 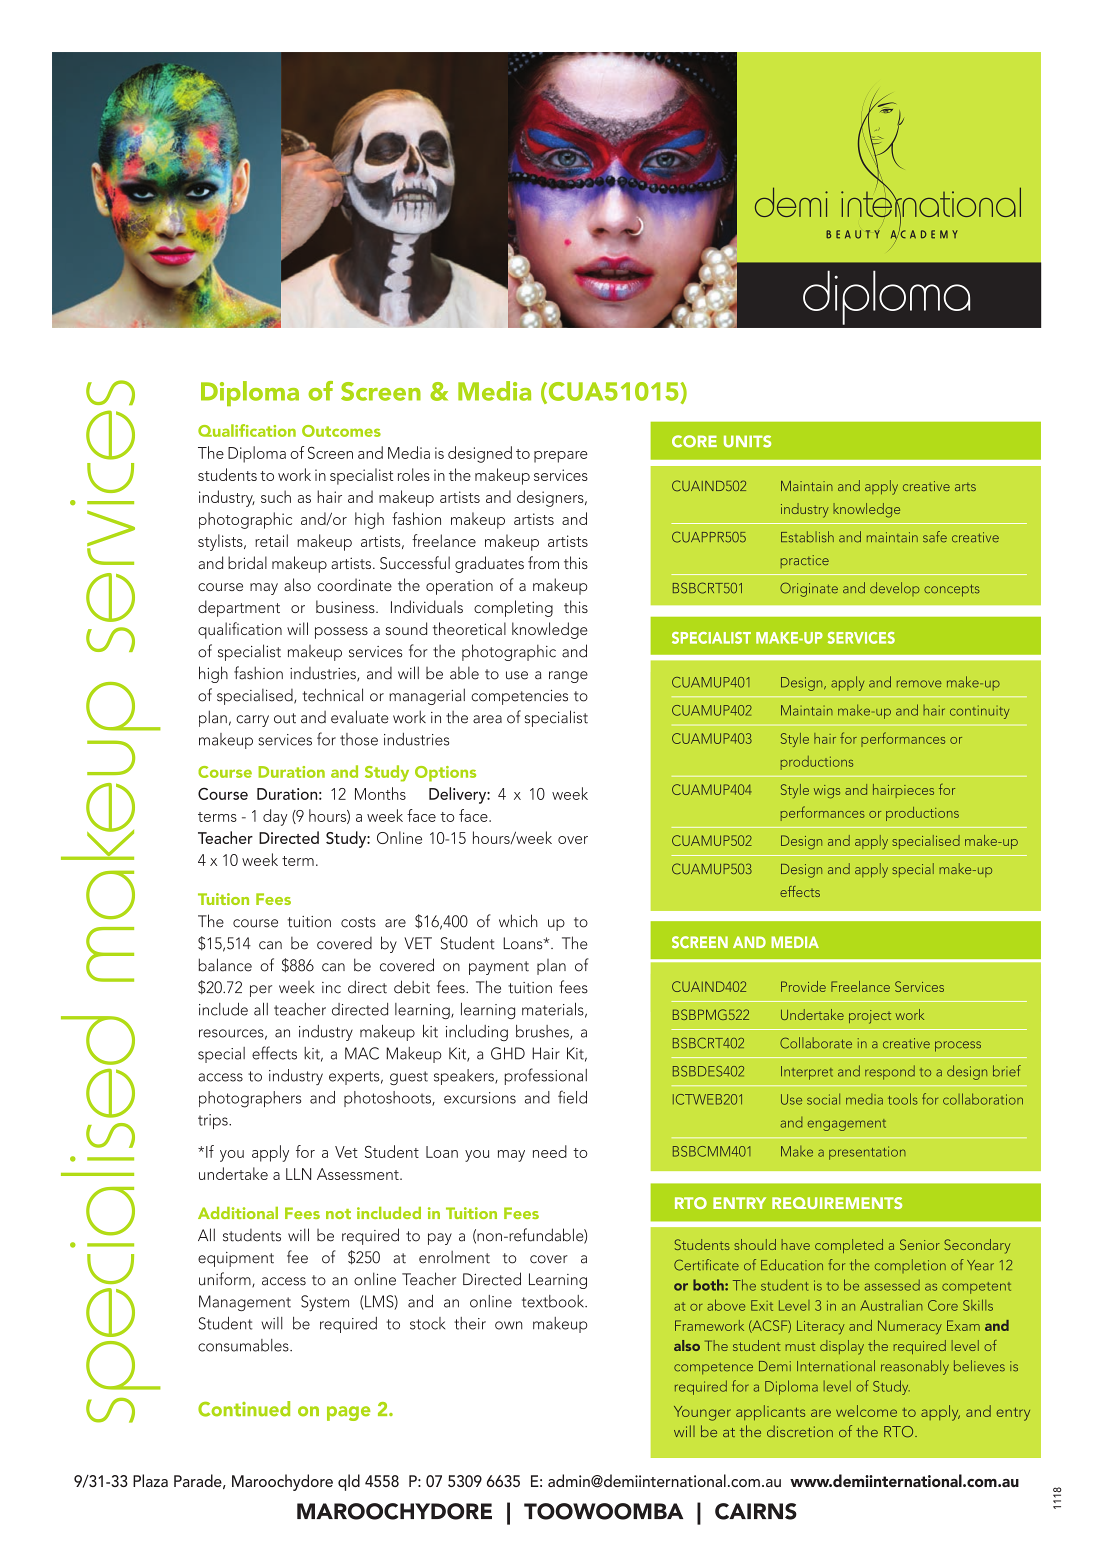 What do you see at coordinates (568, 677) in the document?
I see `range` at bounding box center [568, 677].
